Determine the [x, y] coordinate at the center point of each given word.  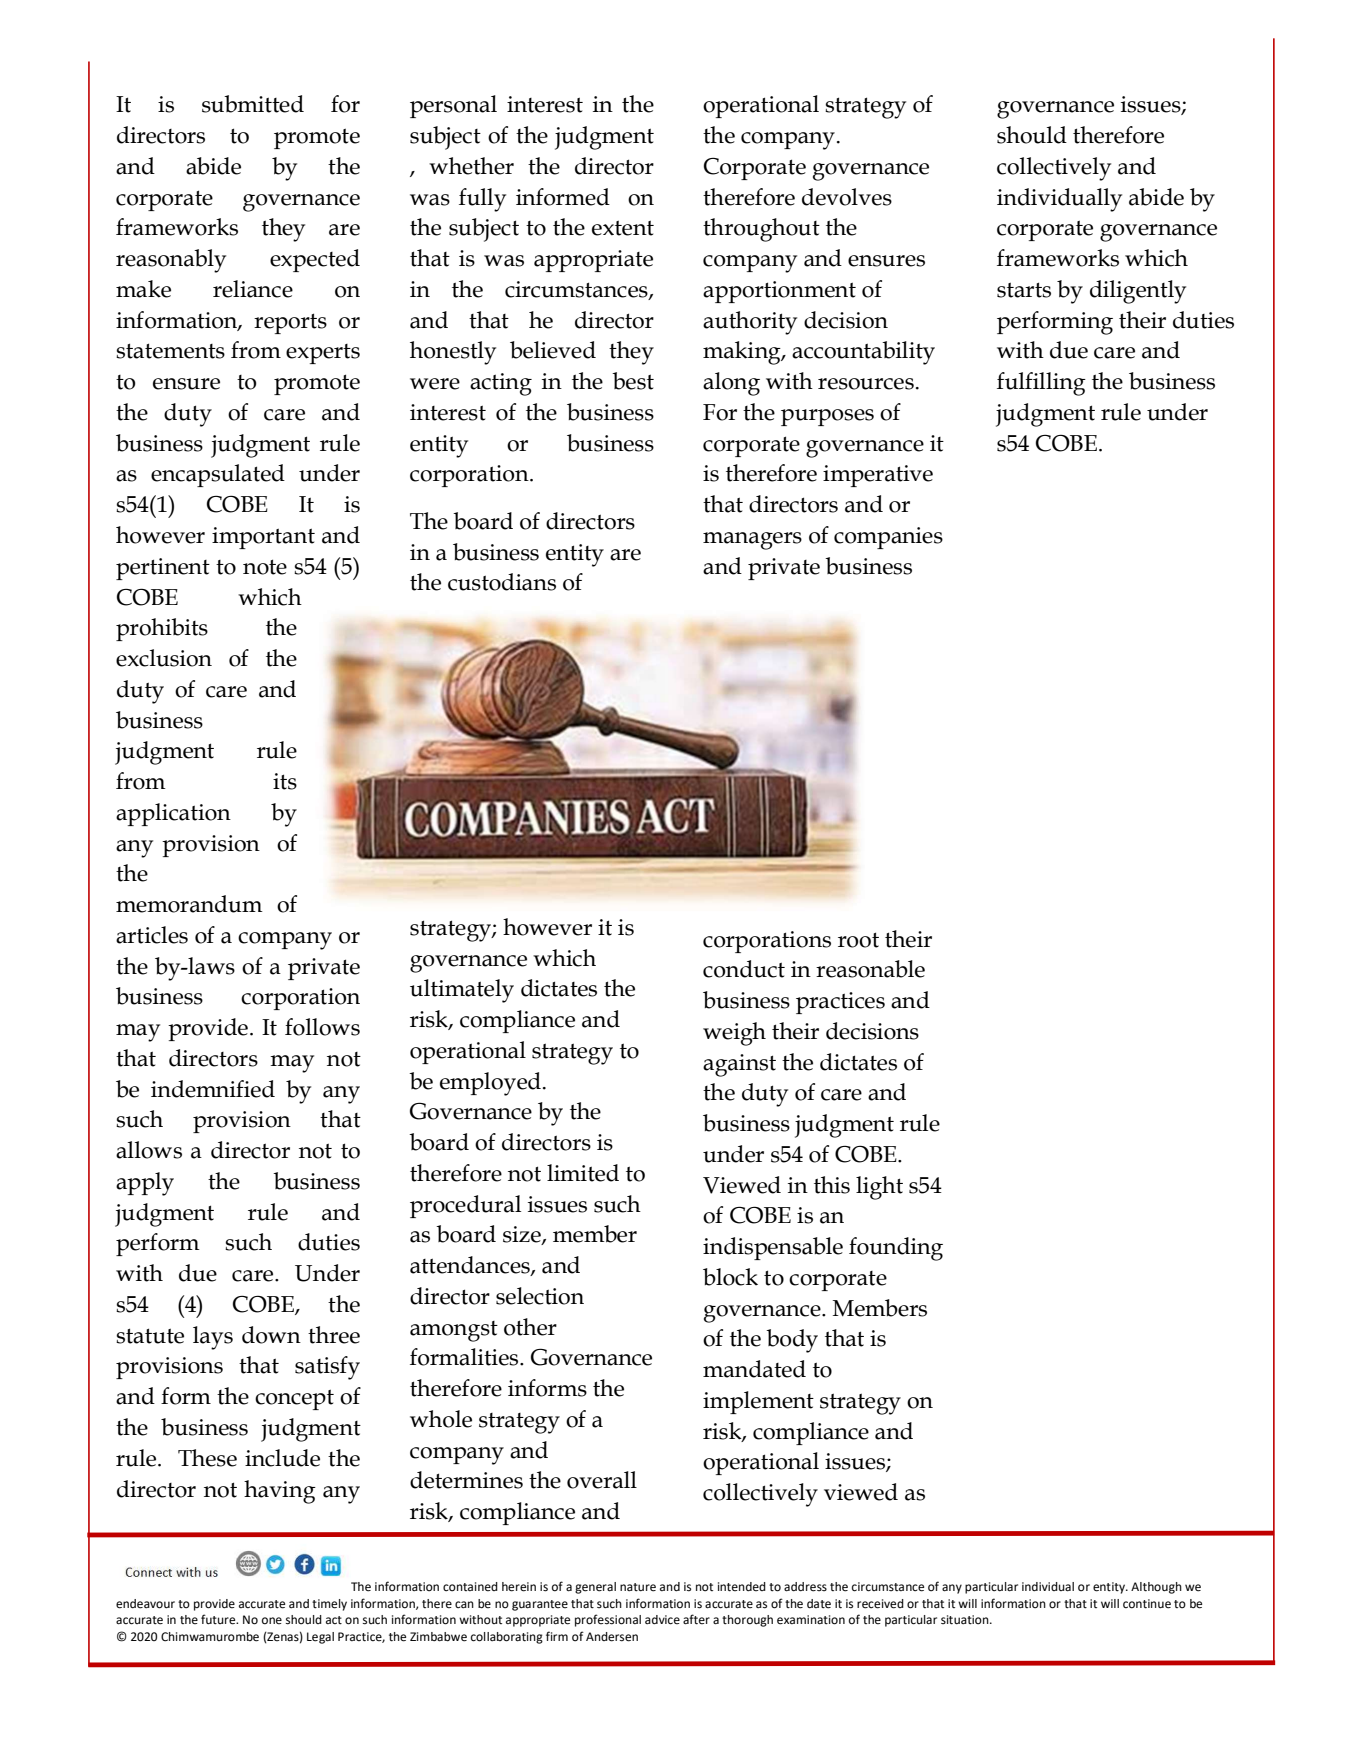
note [265, 567]
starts [1024, 290]
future [219, 1619]
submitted [253, 104]
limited [583, 1173]
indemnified [213, 1089]
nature [638, 1587]
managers [752, 541]
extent [623, 228]
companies [888, 538]
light [879, 1188]
